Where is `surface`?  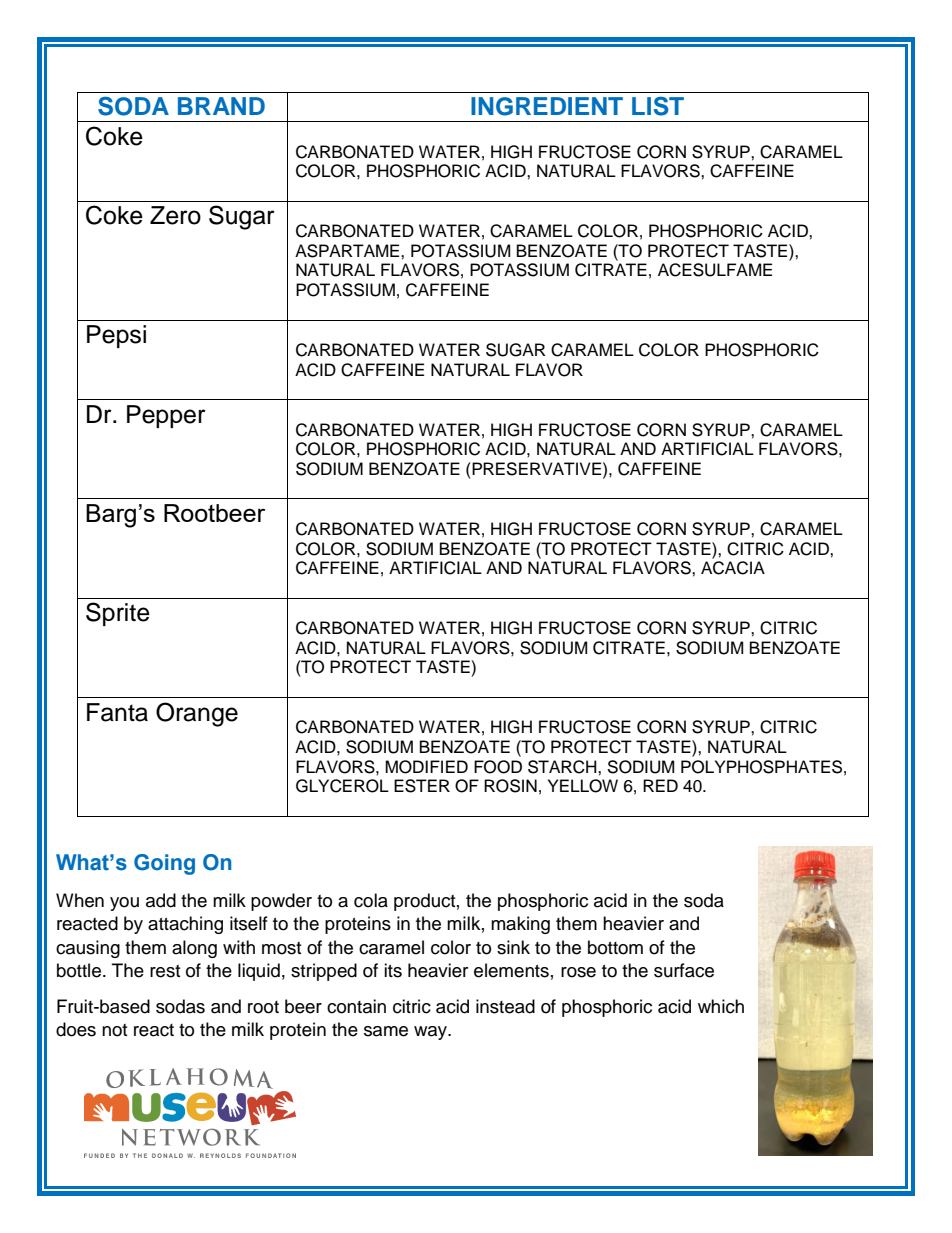 surface is located at coordinates (684, 970).
